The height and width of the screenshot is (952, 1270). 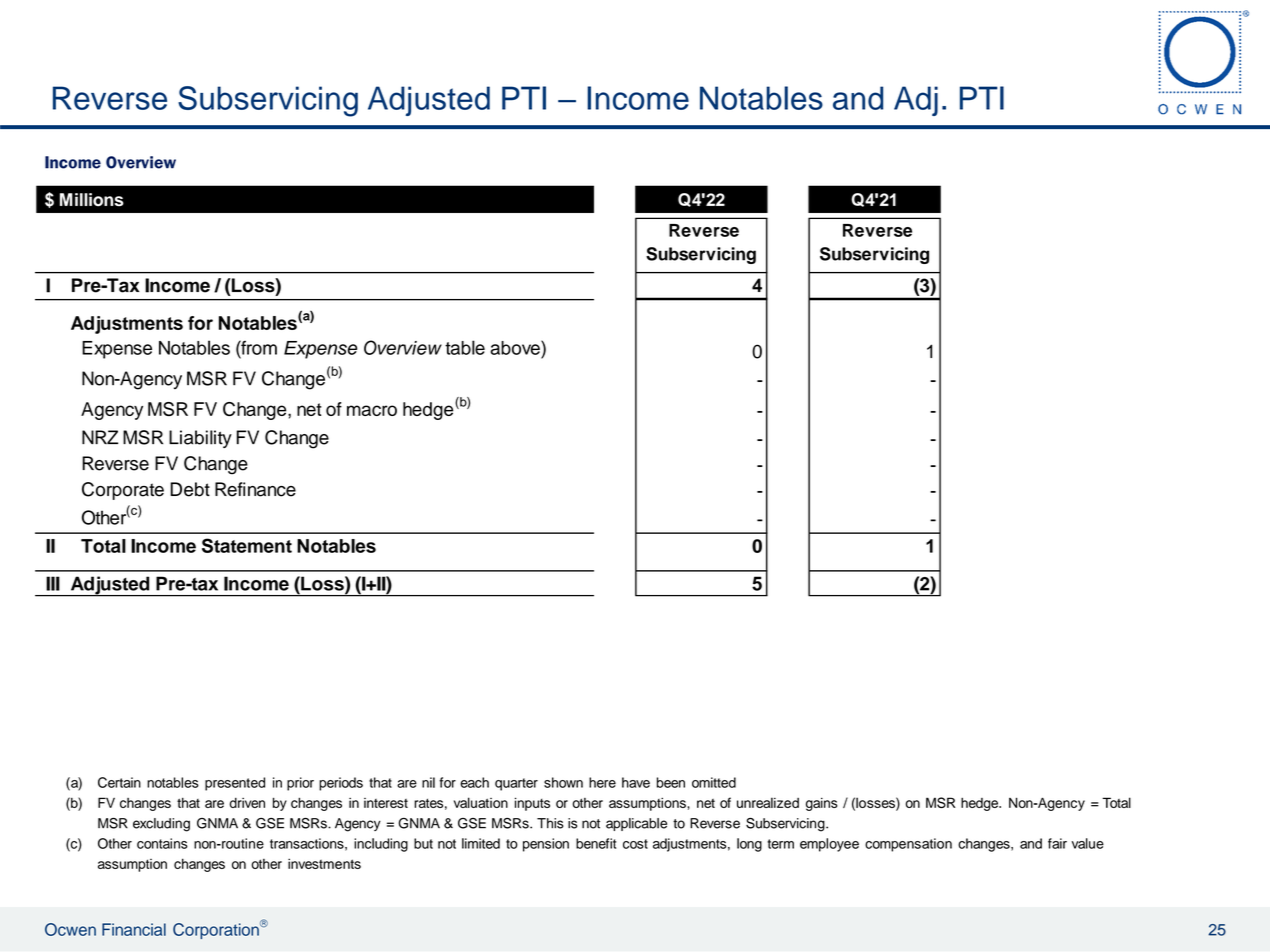 I want to click on macro, so click(x=372, y=410).
